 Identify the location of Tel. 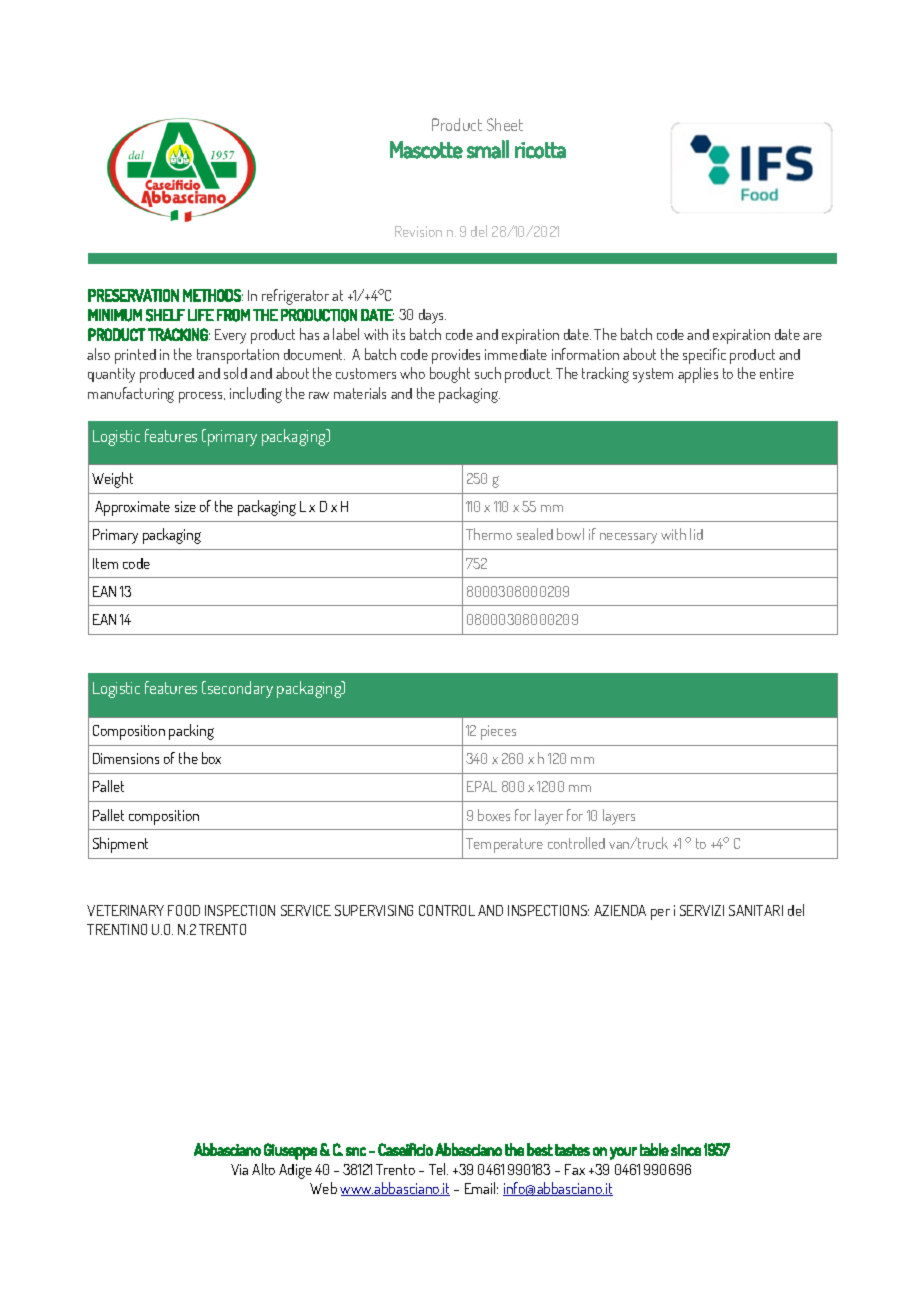
(438, 1169).
